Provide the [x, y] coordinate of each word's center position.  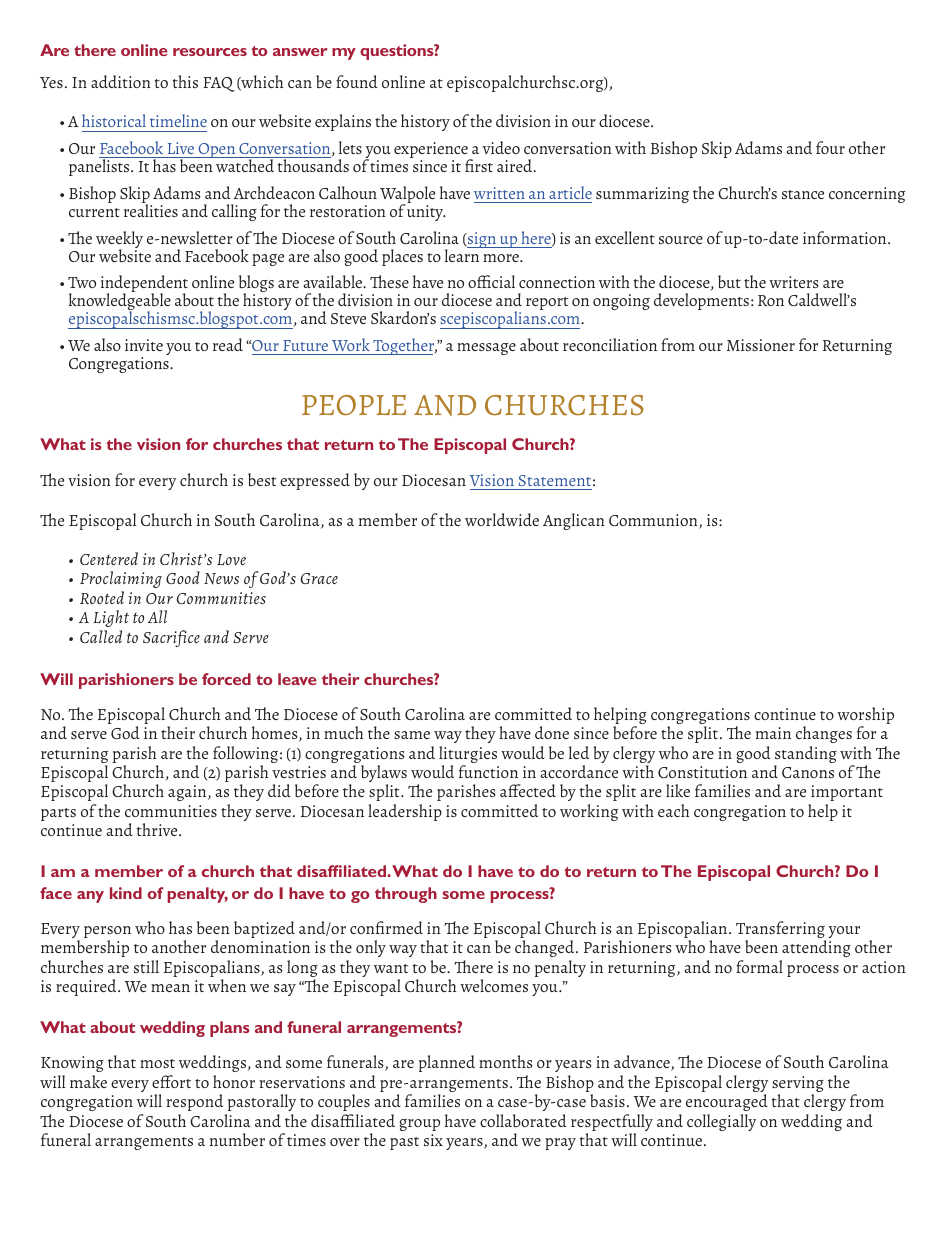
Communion [654, 521]
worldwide [502, 519]
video [501, 147]
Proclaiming [121, 579]
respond [194, 1102]
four [830, 147]
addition [121, 81]
